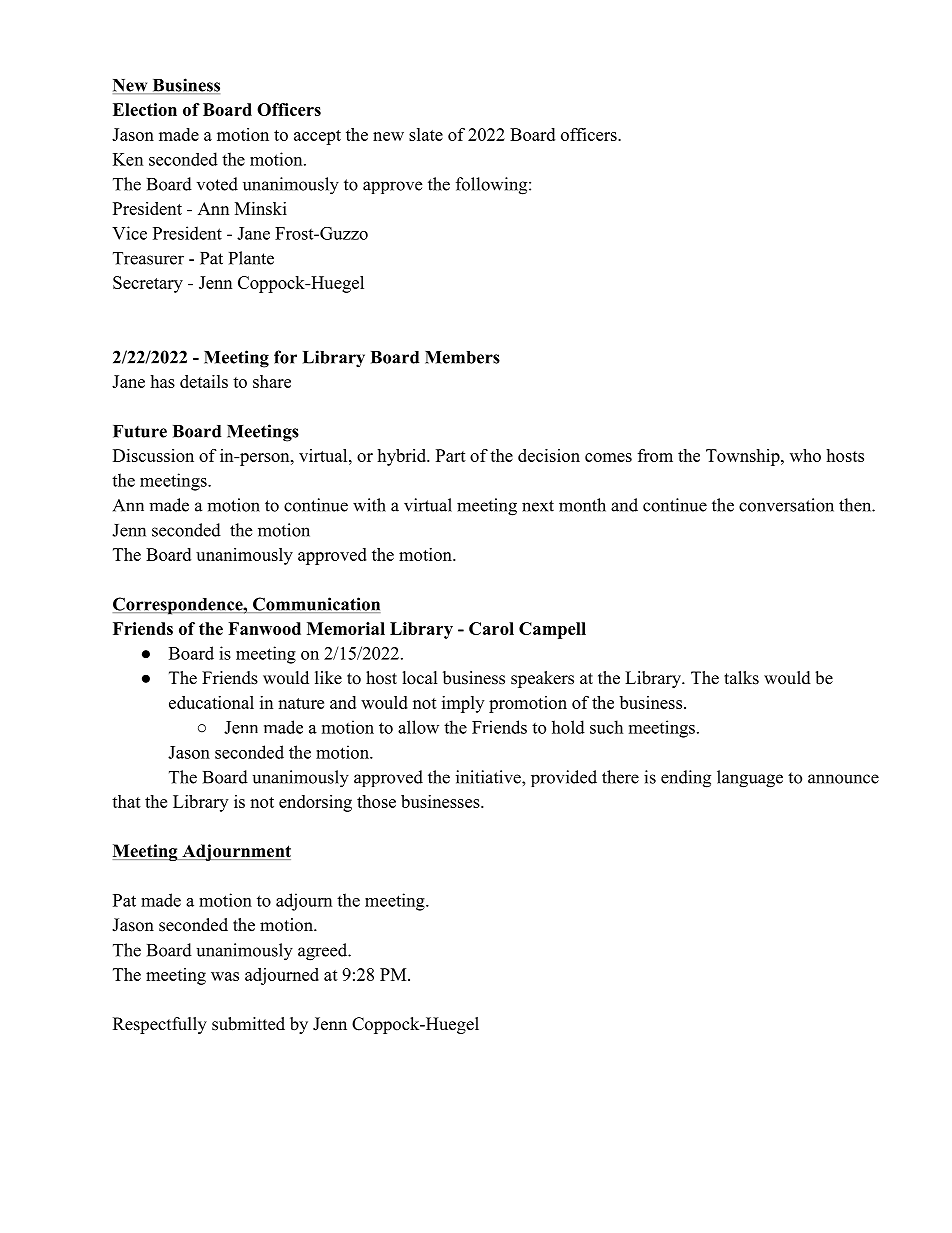 This document has width=952, height=1233. Describe the element at coordinates (426, 134) in the document. I see `slate` at that location.
